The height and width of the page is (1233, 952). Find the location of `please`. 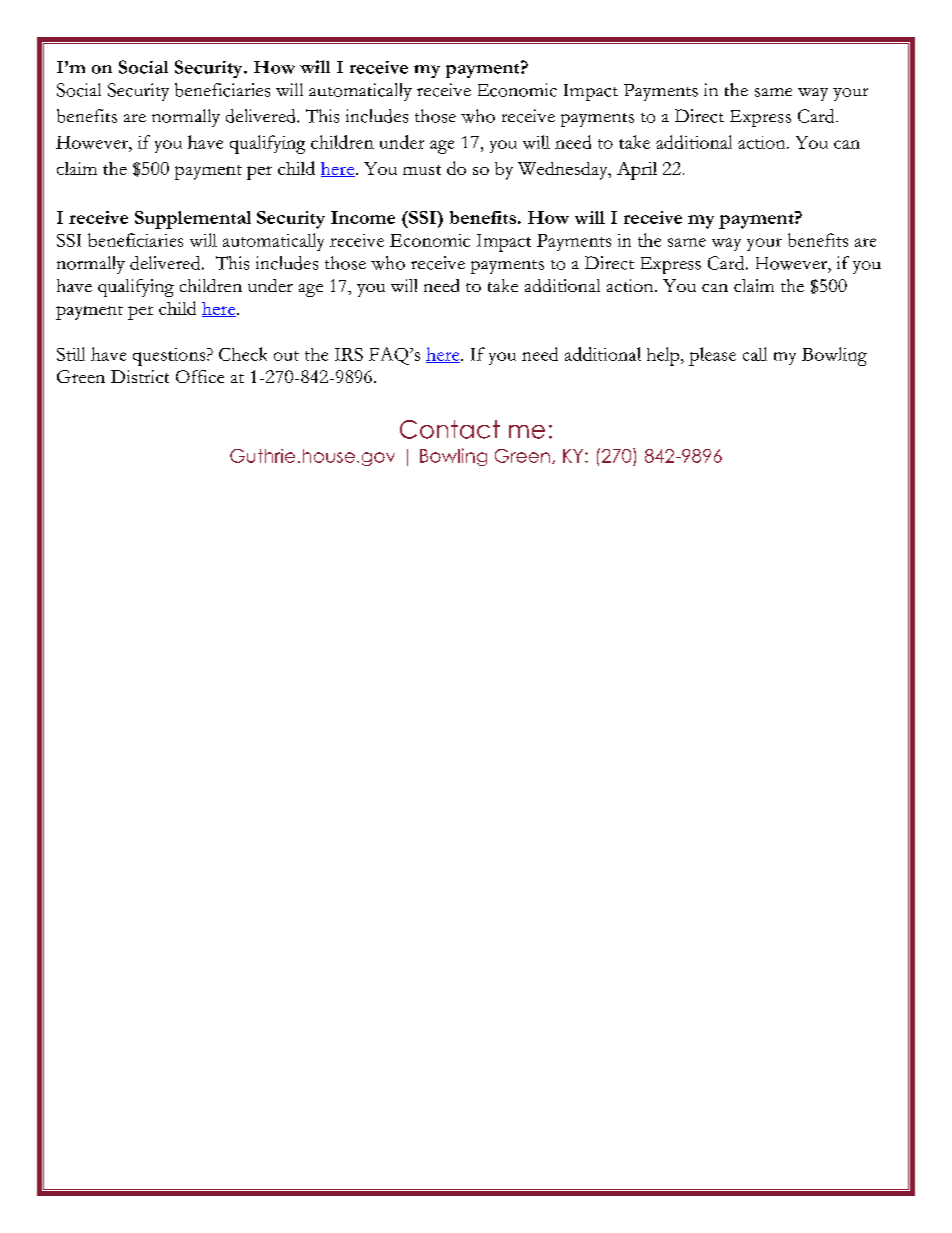

please is located at coordinates (712, 356).
